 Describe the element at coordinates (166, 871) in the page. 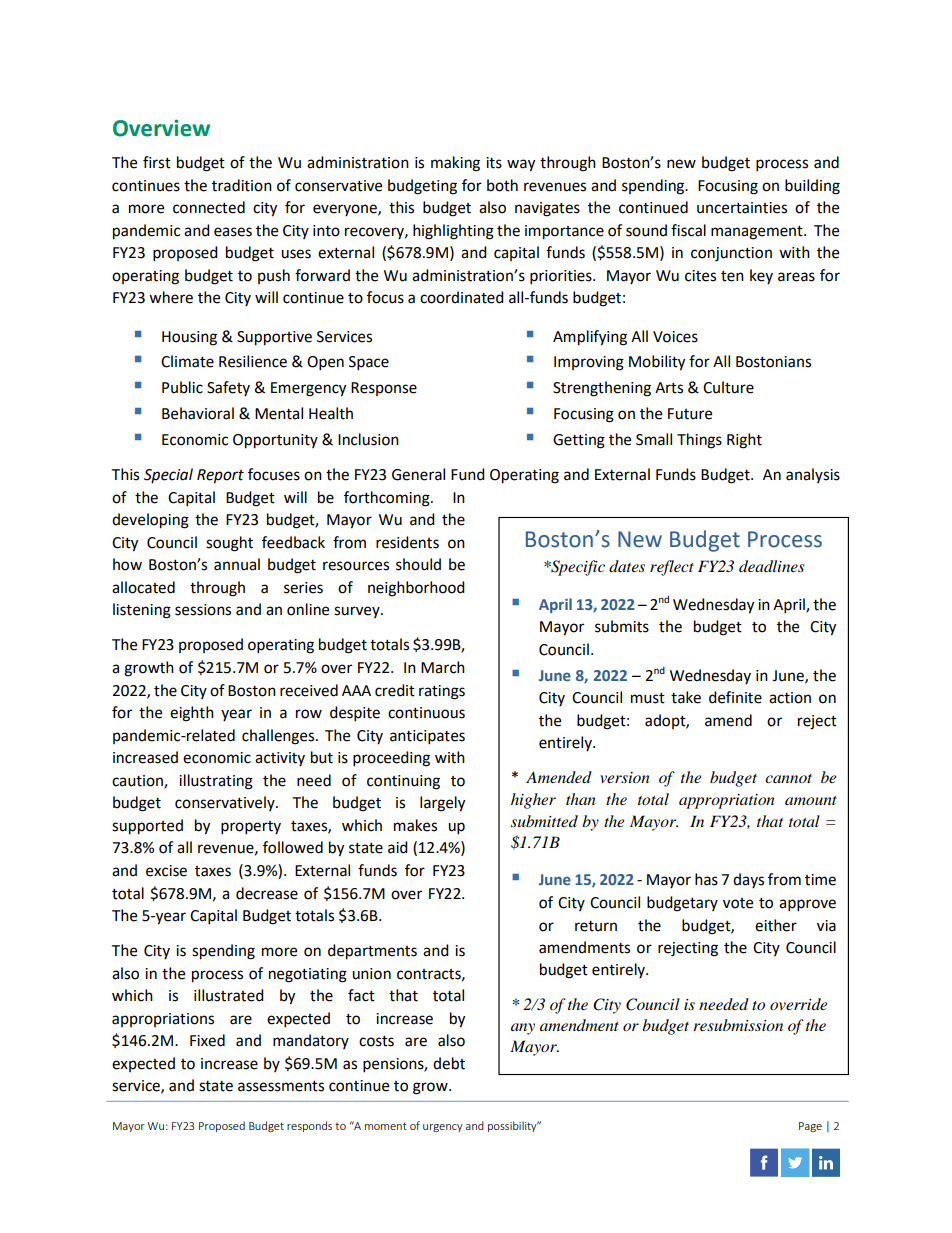

I see `excise` at that location.
